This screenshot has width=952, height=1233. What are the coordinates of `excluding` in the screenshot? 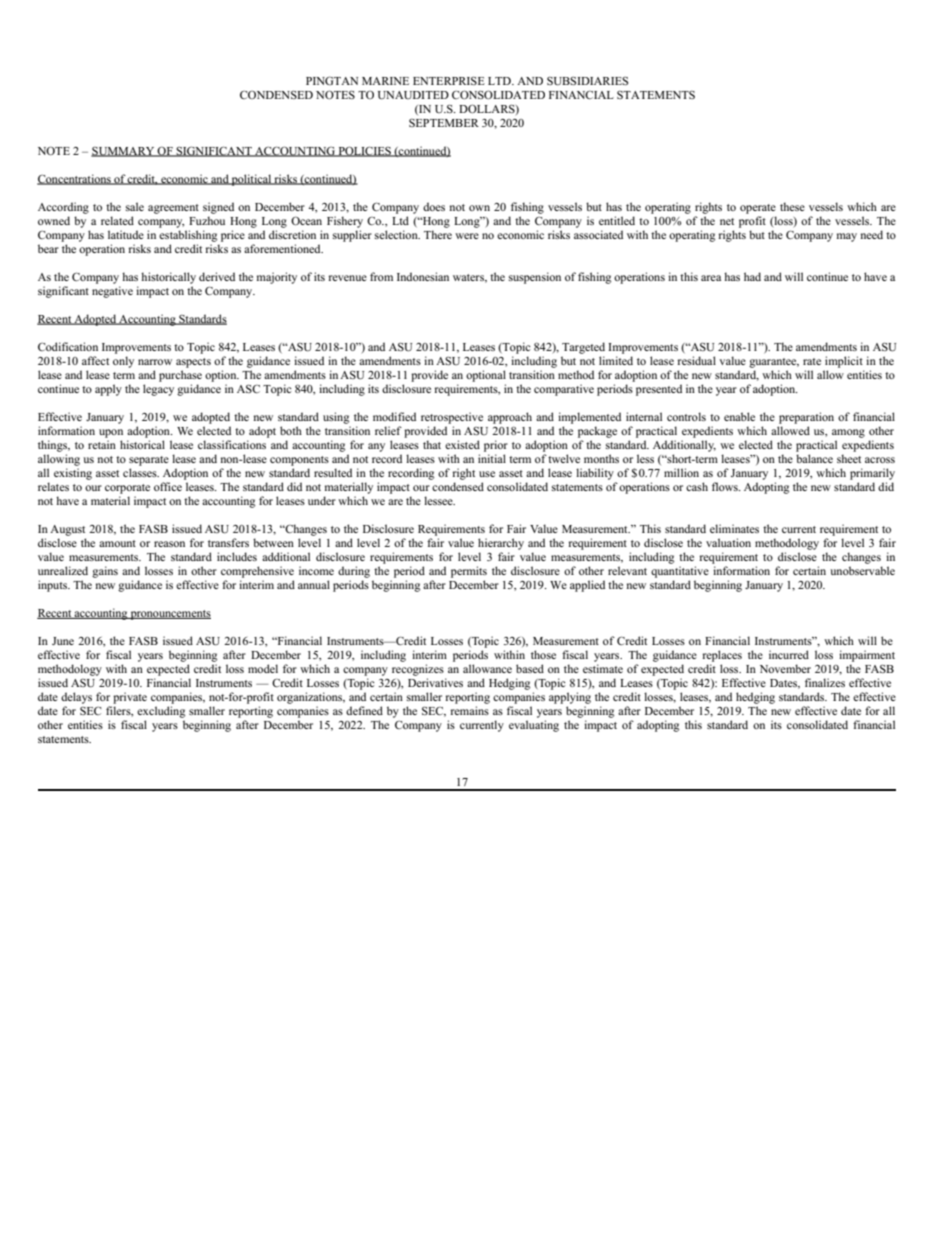 It's located at (161, 712).
